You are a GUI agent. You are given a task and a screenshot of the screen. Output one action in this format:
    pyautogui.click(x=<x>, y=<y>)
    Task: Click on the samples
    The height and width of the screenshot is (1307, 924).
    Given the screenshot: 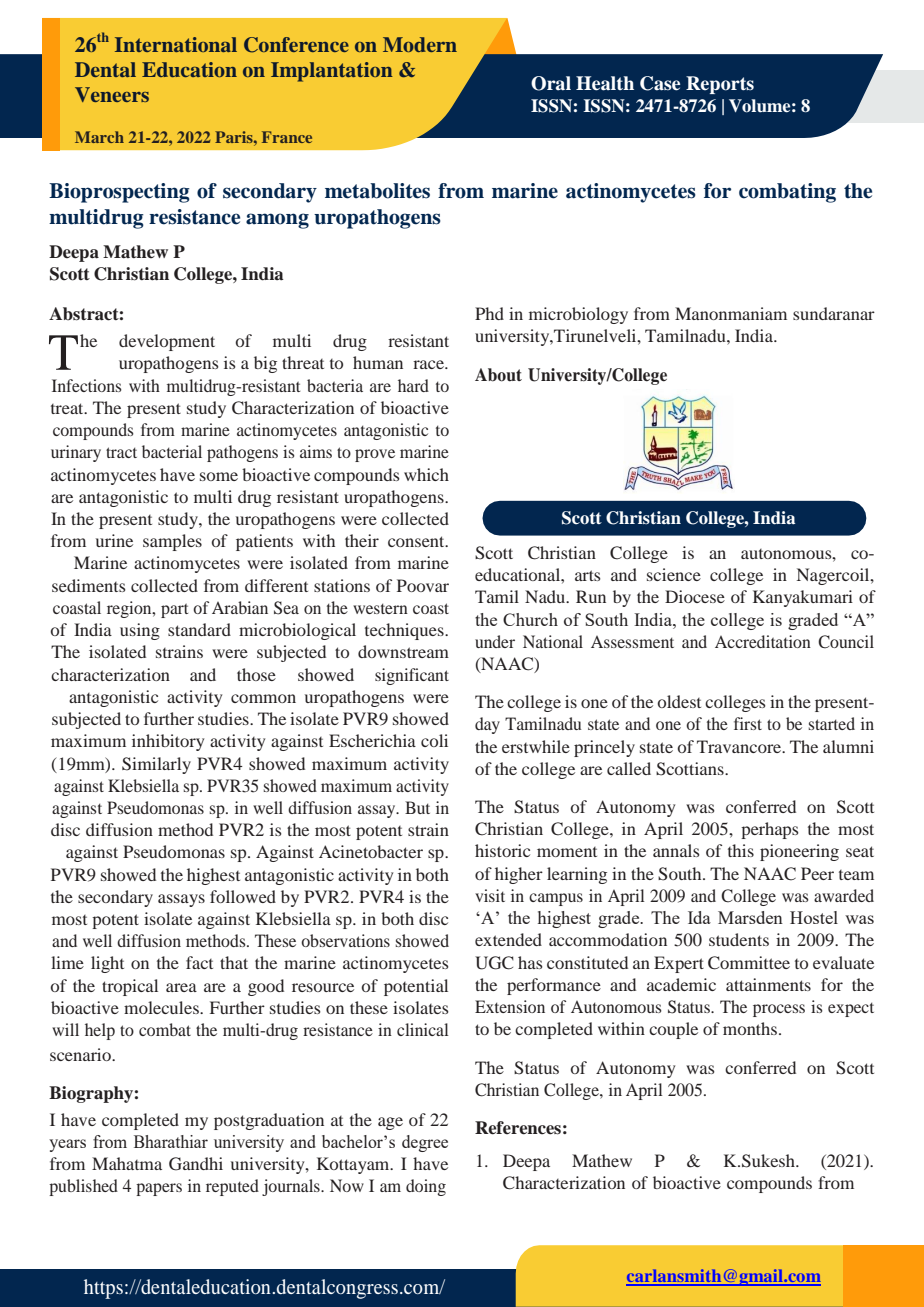 What is the action you would take?
    pyautogui.click(x=172, y=542)
